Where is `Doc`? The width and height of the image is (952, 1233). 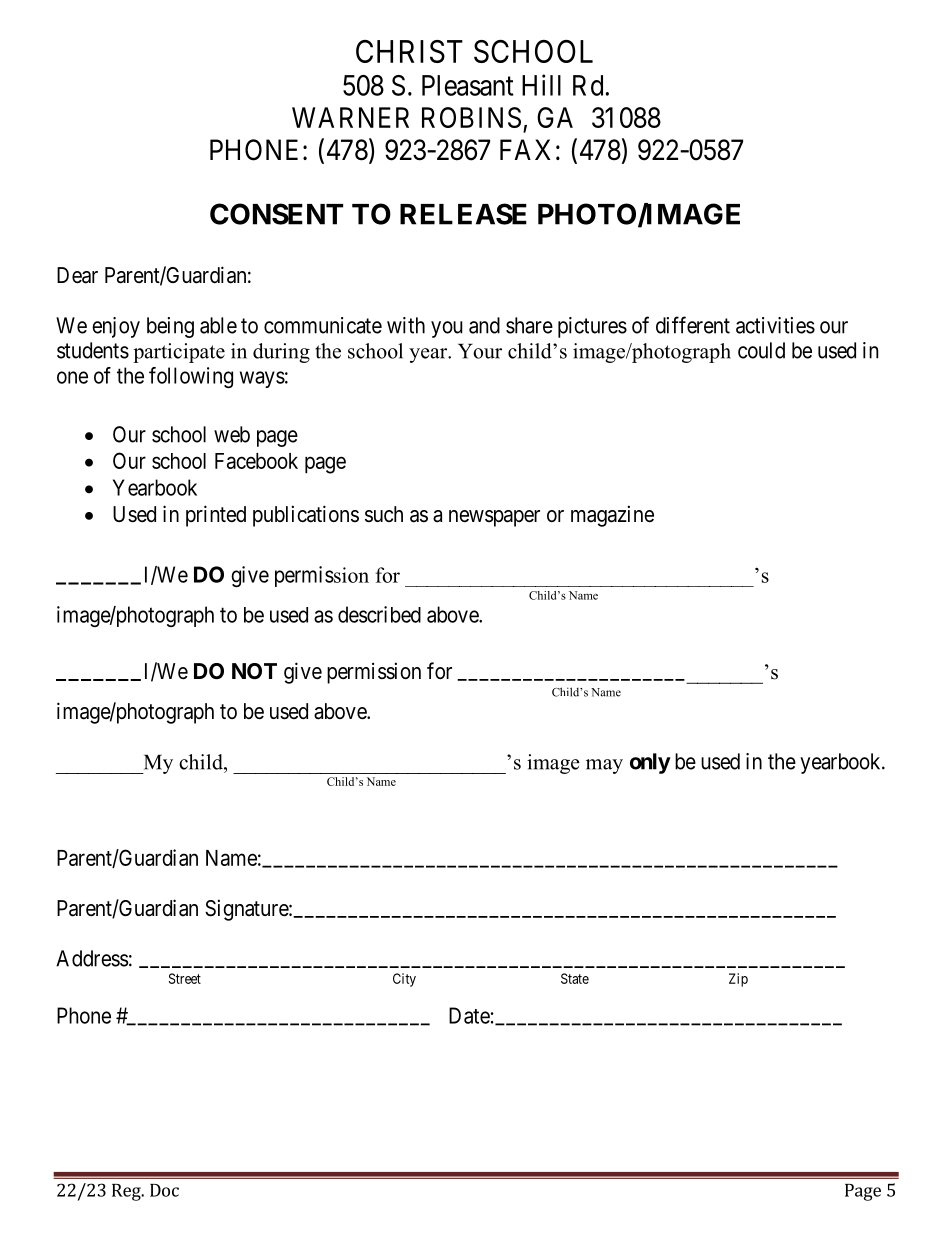
Doc is located at coordinates (164, 1190).
